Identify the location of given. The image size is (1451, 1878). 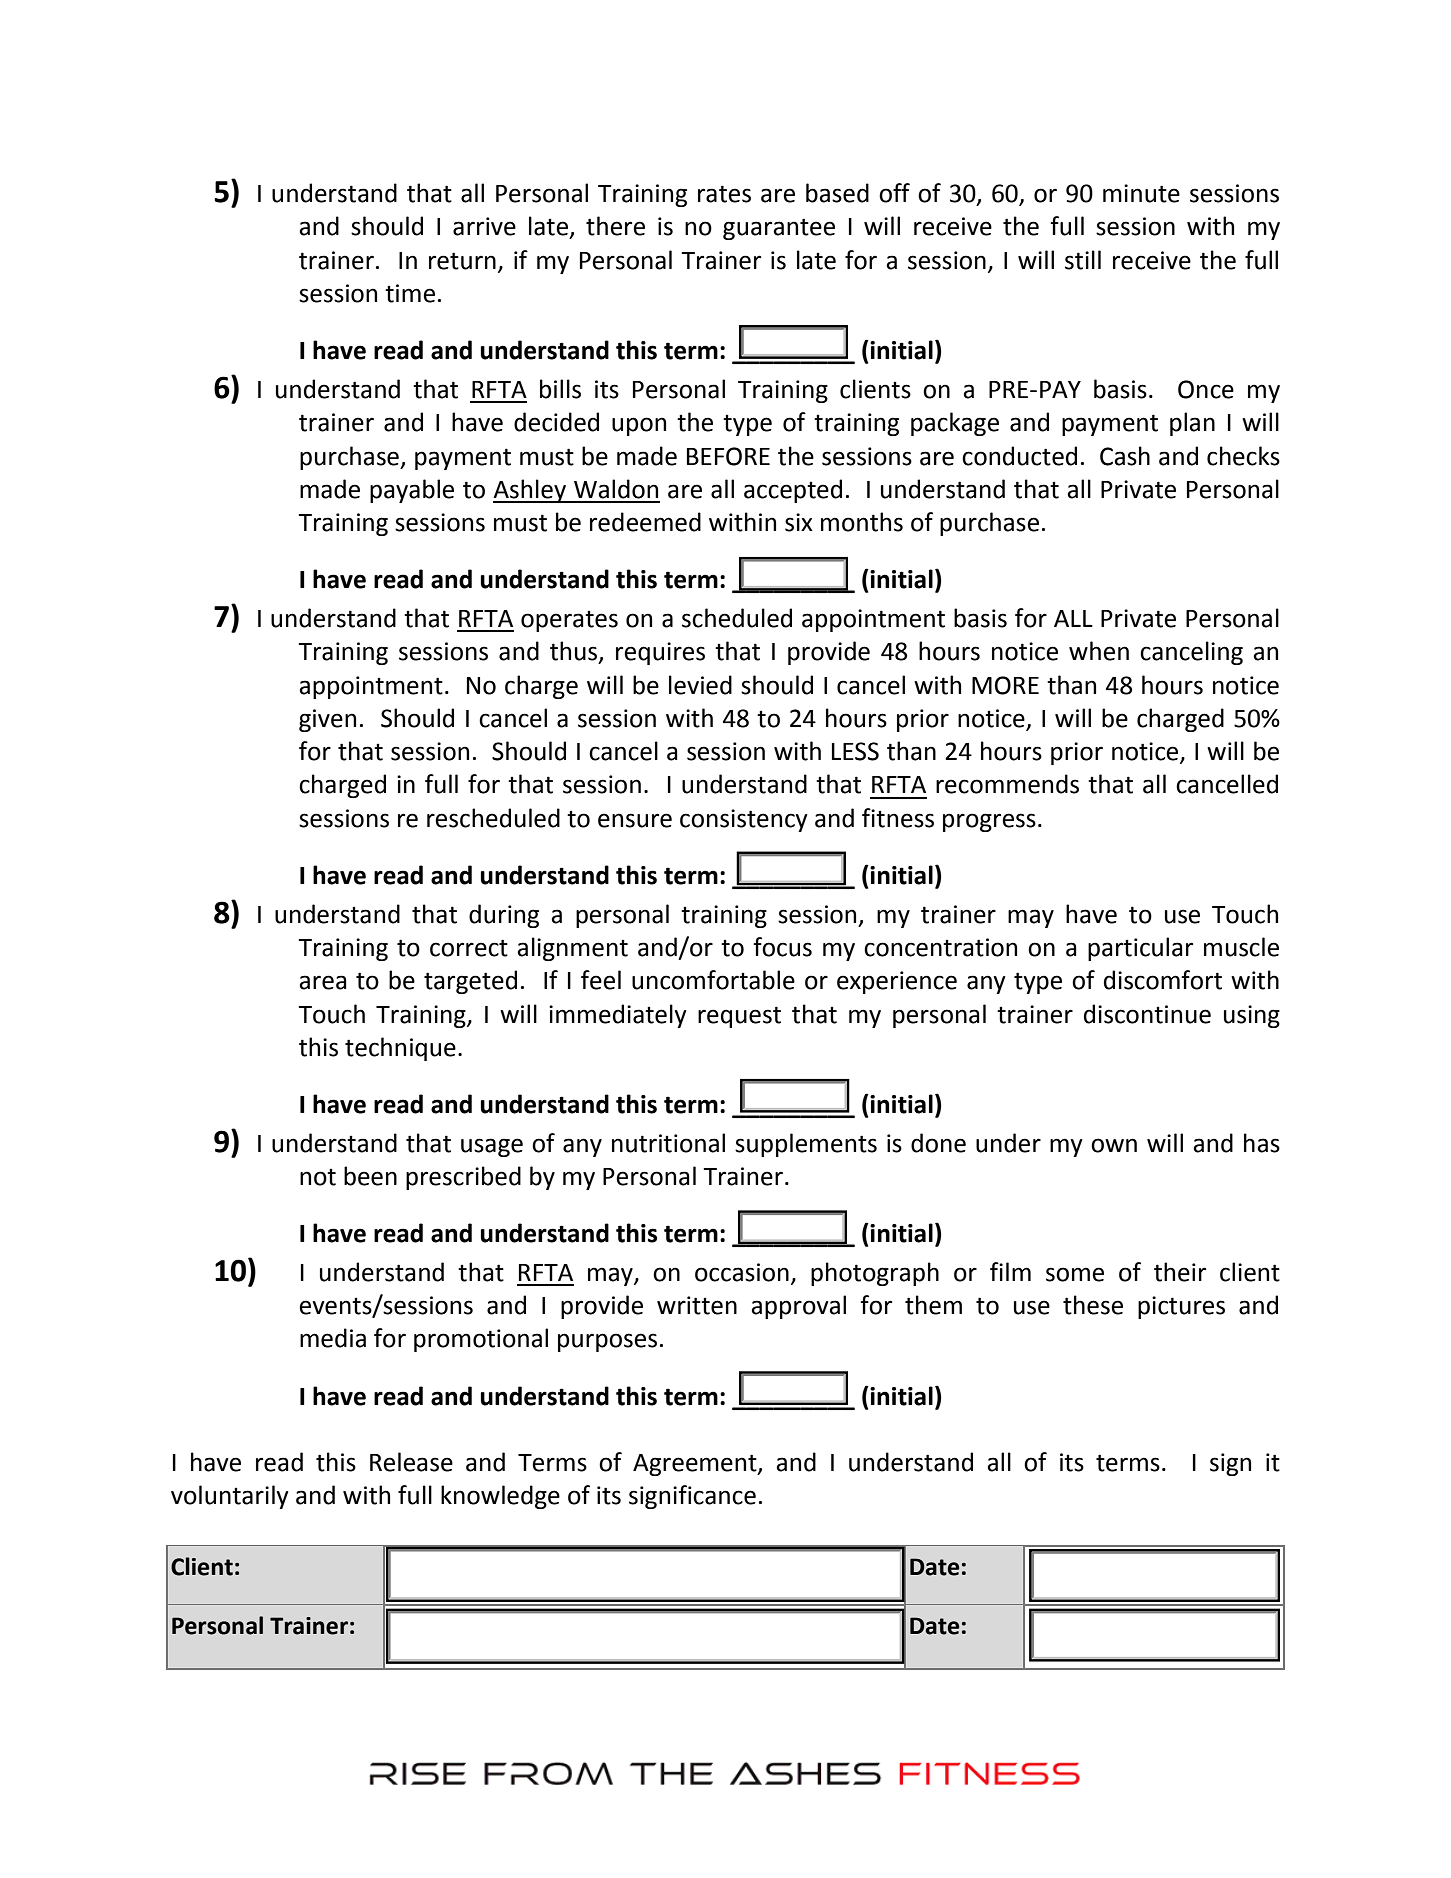
(327, 720).
